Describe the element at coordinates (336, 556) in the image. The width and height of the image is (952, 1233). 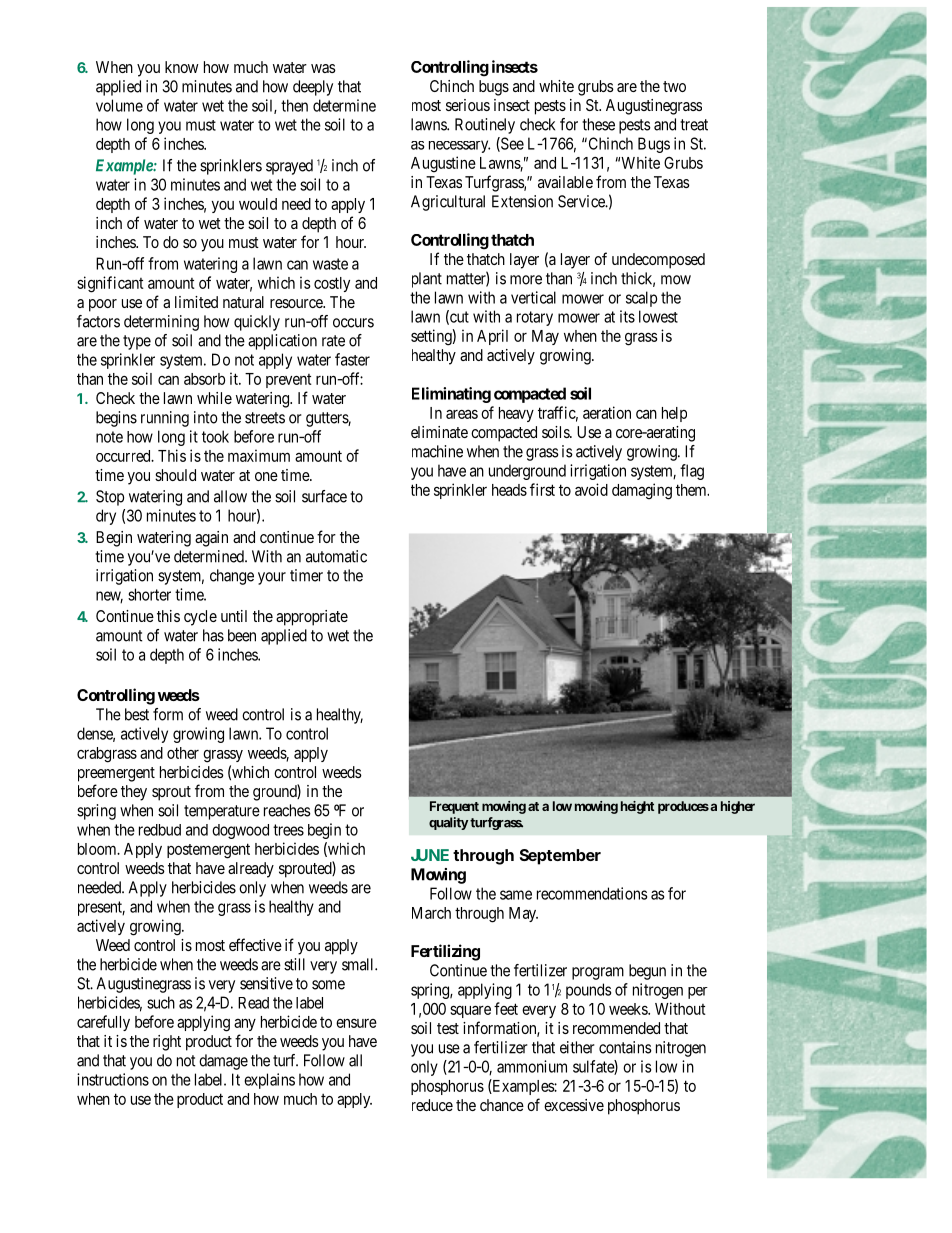
I see `automatic` at that location.
